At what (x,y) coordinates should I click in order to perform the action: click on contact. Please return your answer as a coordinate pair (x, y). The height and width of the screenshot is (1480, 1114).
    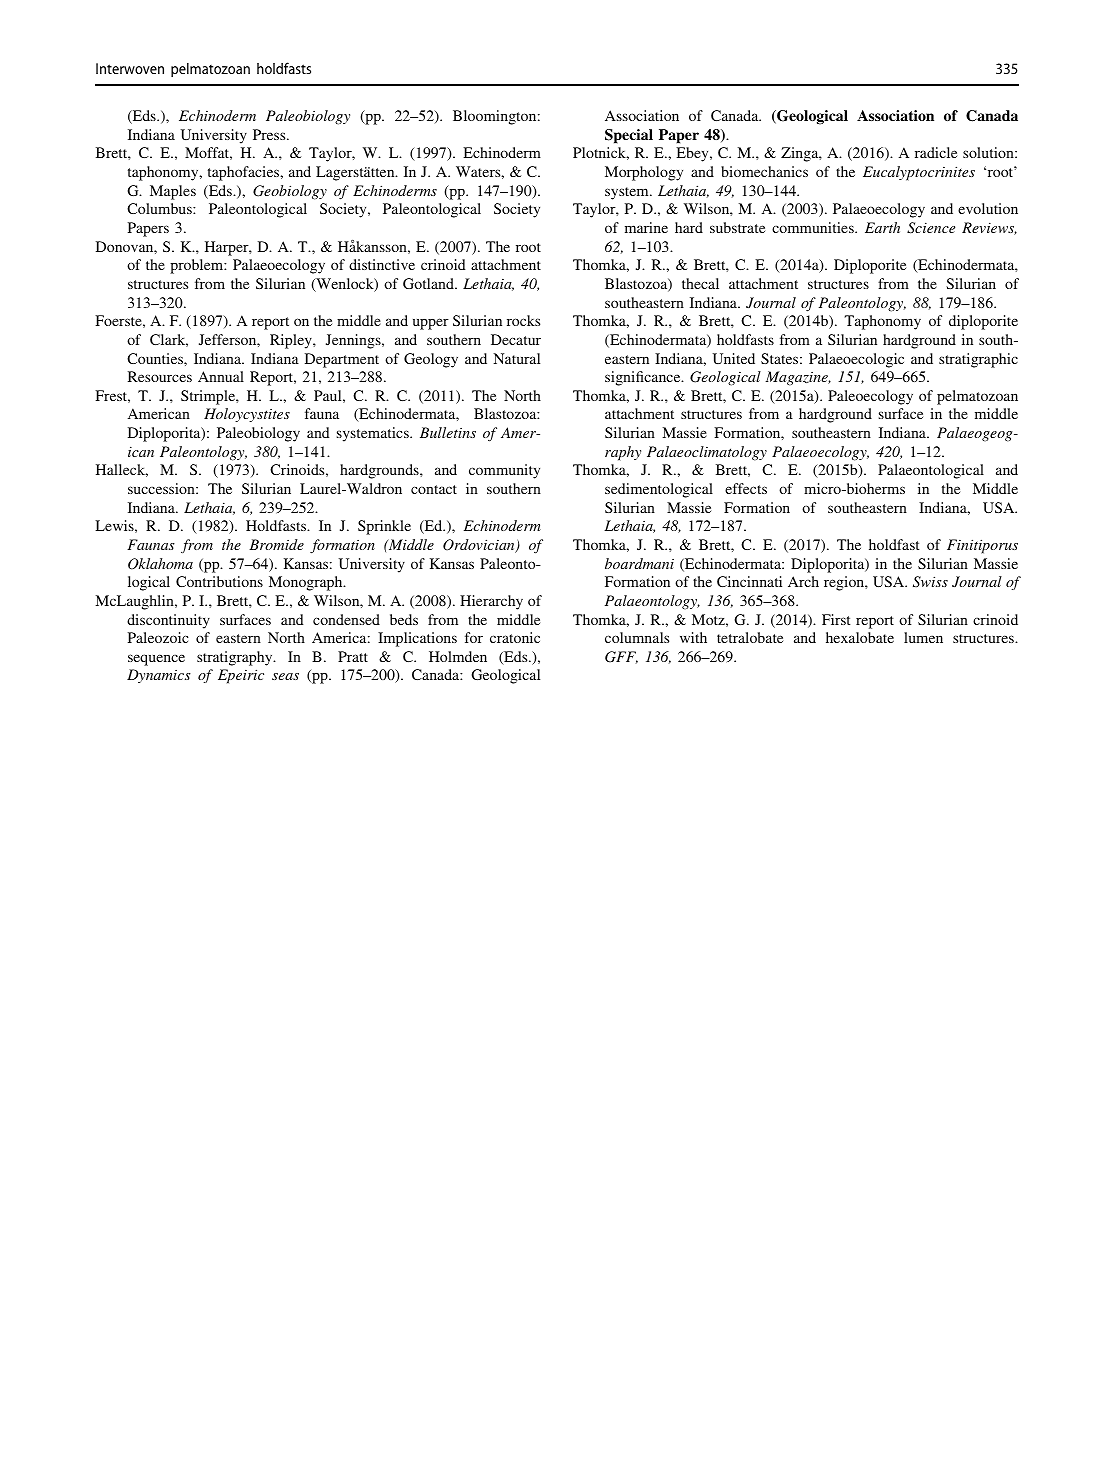
    Looking at the image, I should click on (434, 489).
